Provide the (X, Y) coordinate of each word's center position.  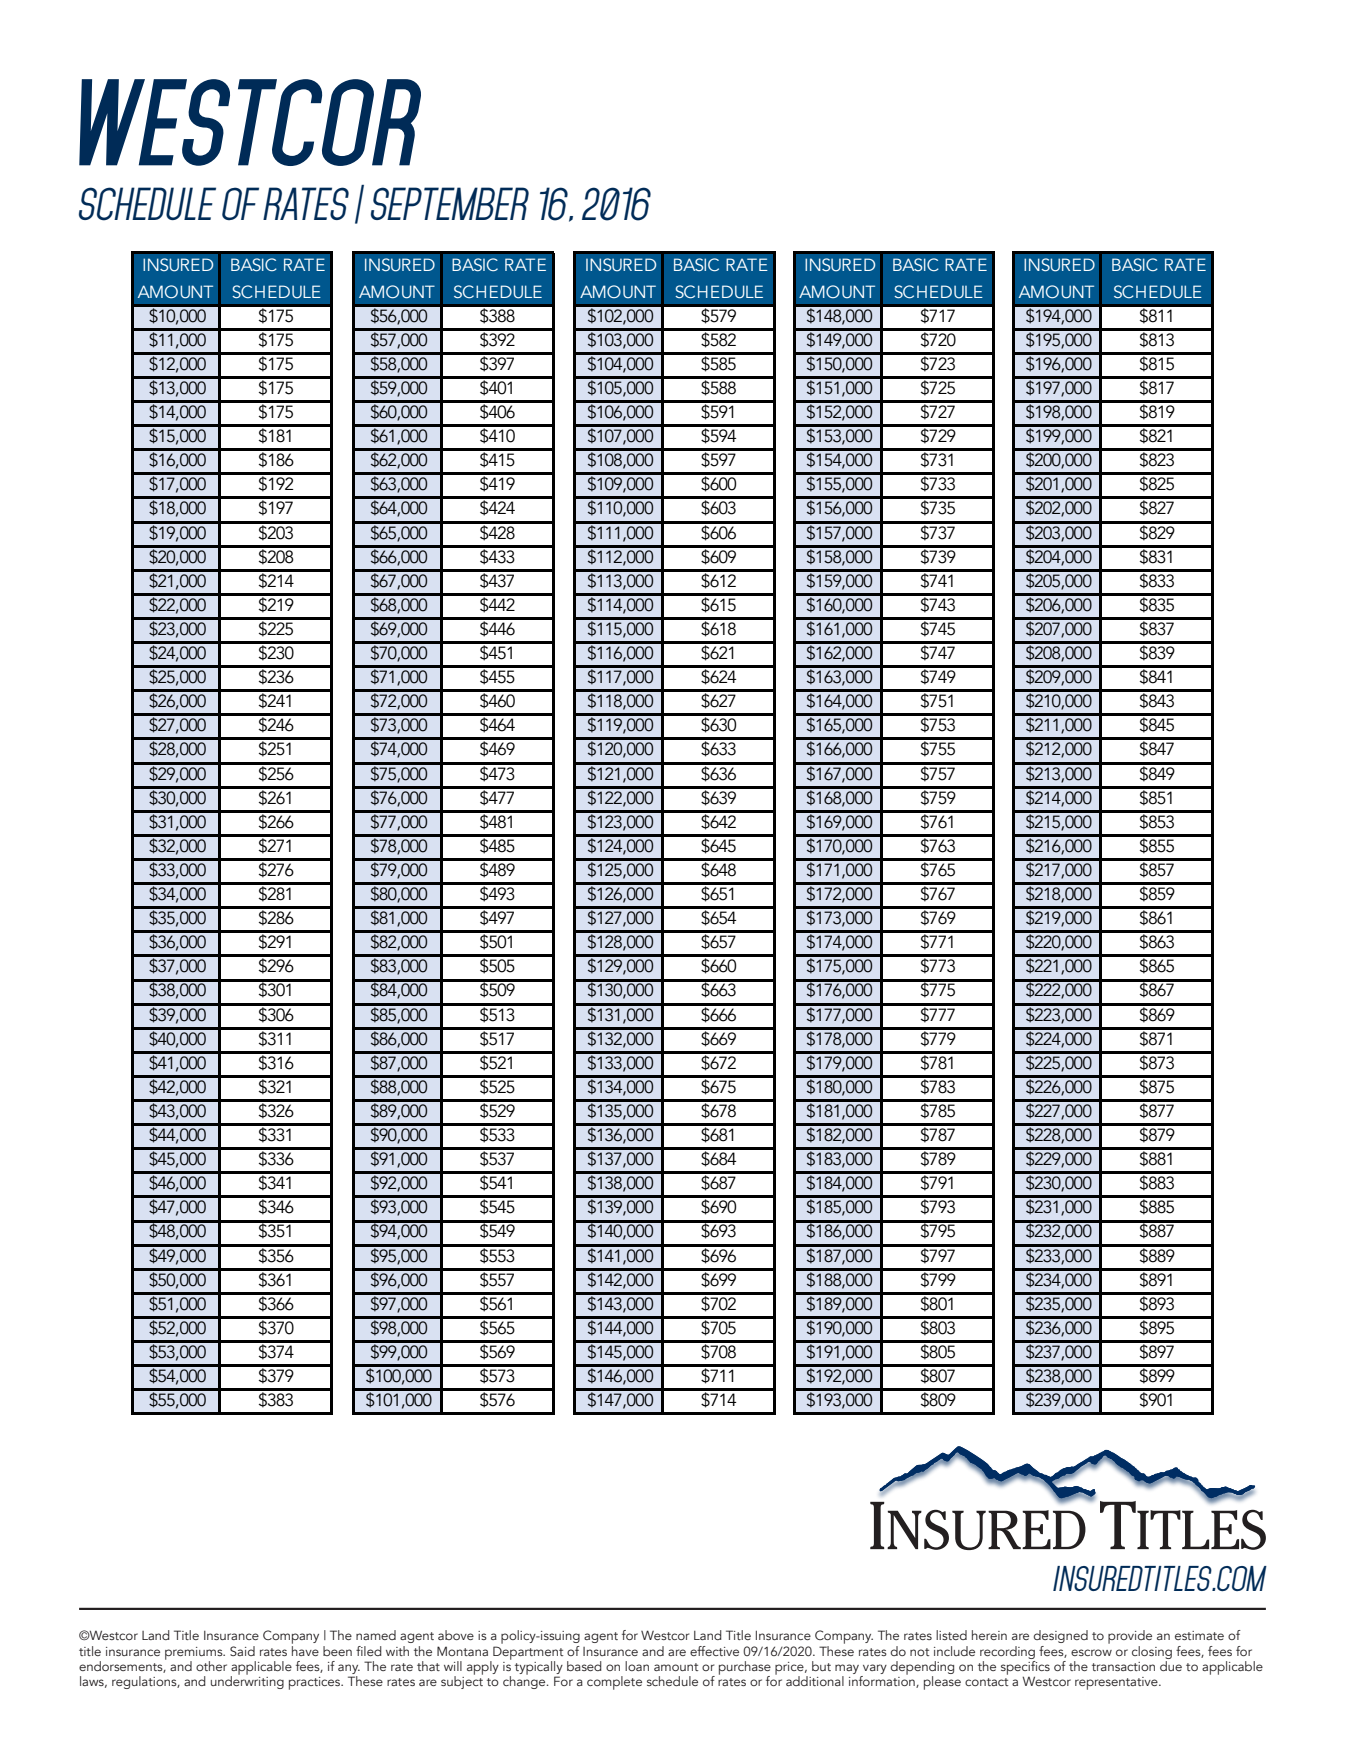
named (376, 1635)
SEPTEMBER (450, 203)
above (456, 1635)
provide (1130, 1637)
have (305, 1649)
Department (527, 1654)
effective (714, 1651)
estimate (1199, 1635)
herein (989, 1635)
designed (1061, 1636)
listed (951, 1635)
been (337, 1651)
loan (637, 1666)
